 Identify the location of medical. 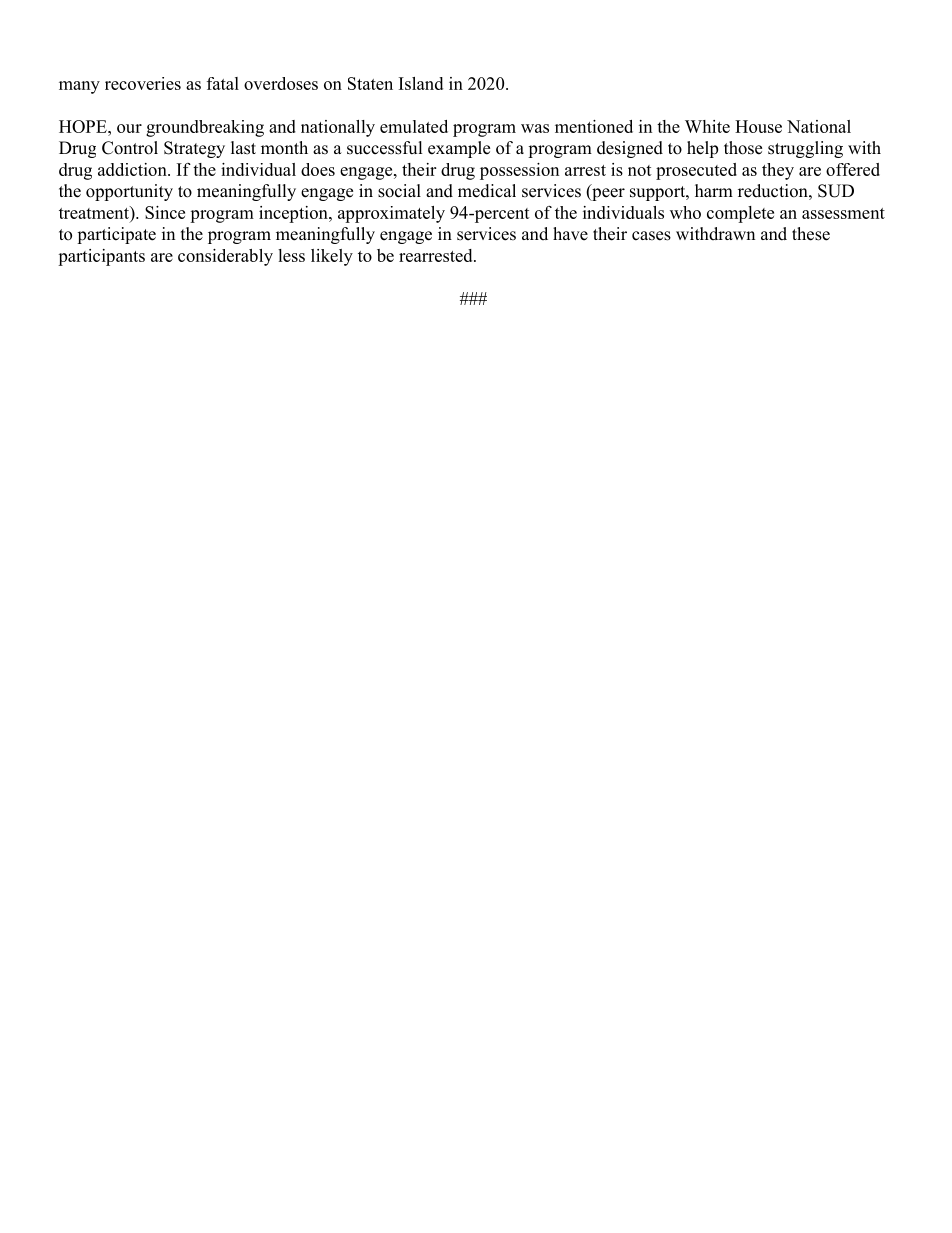
(487, 191).
